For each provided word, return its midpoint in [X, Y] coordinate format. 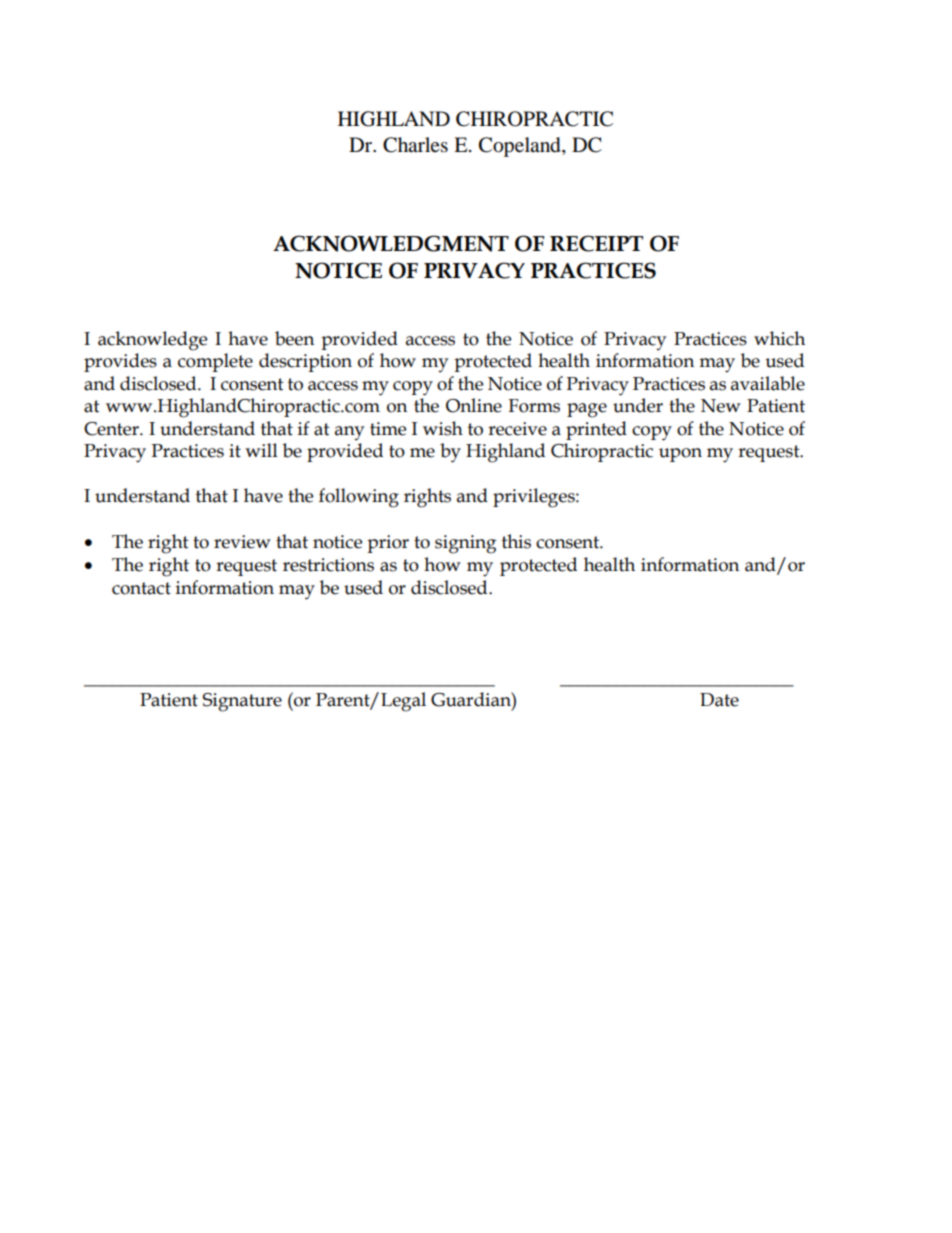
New [721, 406]
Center [112, 429]
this [516, 541]
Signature [242, 702]
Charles [415, 145]
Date [719, 700]
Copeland [521, 147]
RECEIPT [596, 243]
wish [443, 428]
